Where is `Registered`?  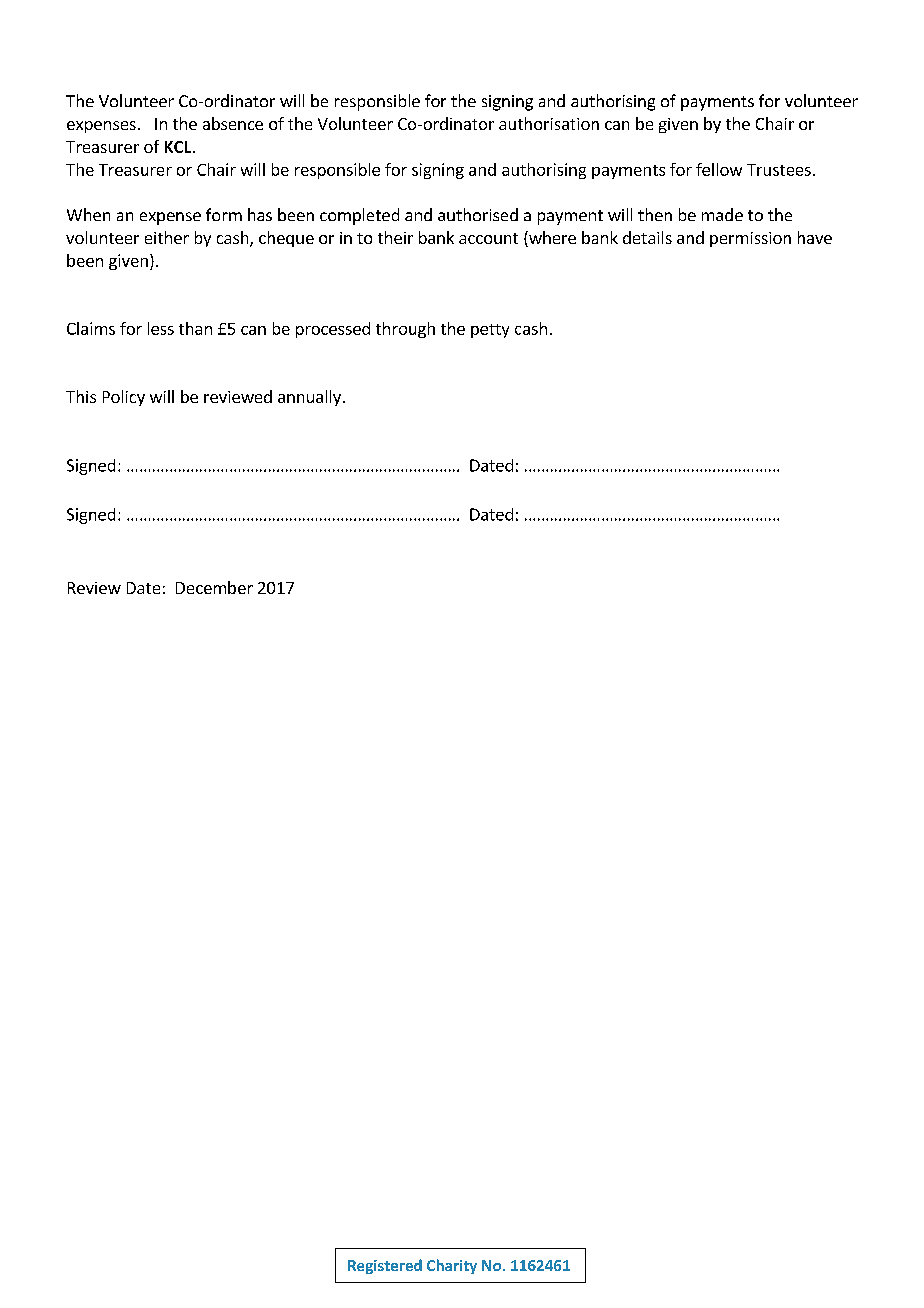 Registered is located at coordinates (385, 1266).
